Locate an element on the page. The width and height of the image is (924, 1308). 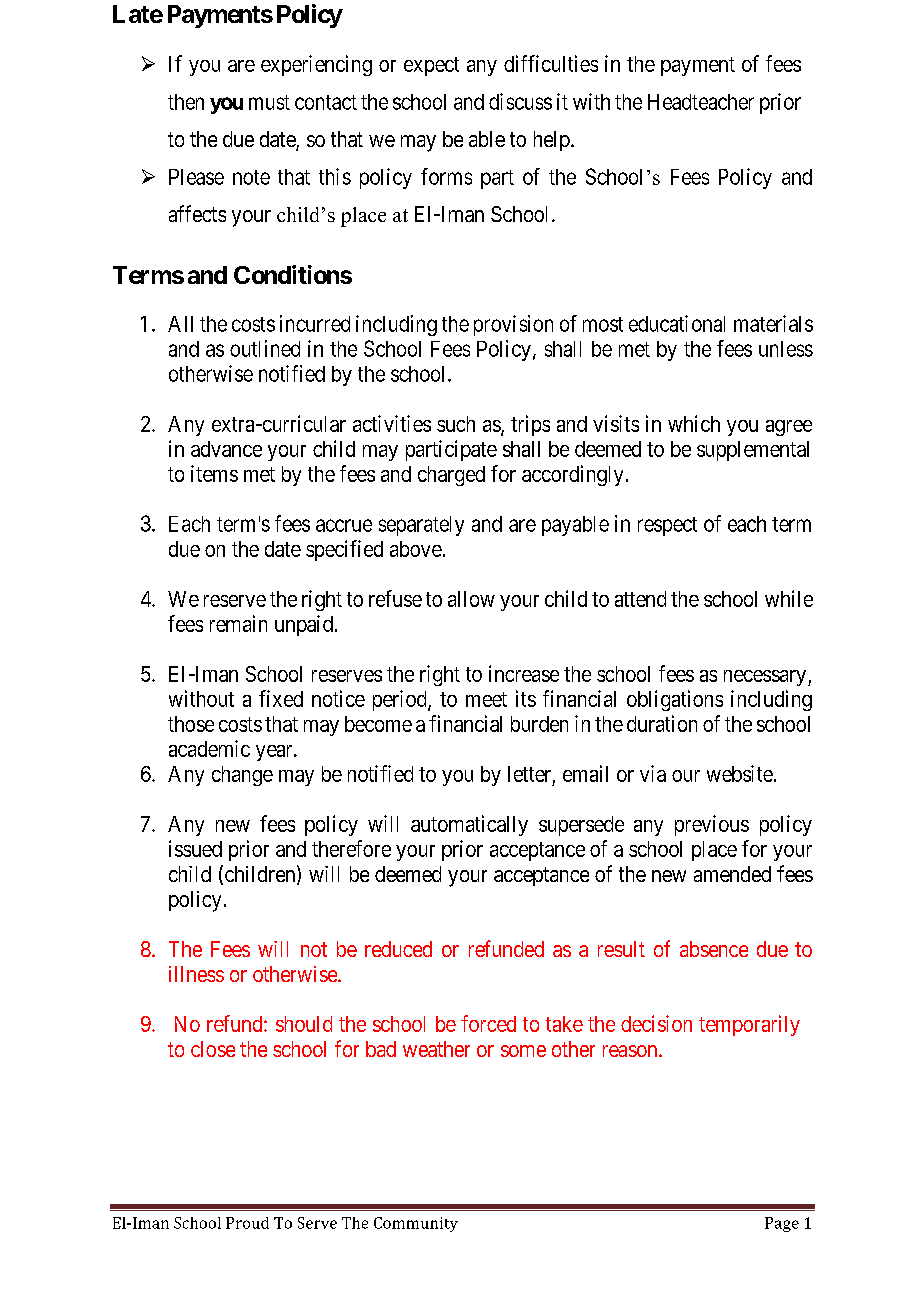
help is located at coordinates (553, 141).
